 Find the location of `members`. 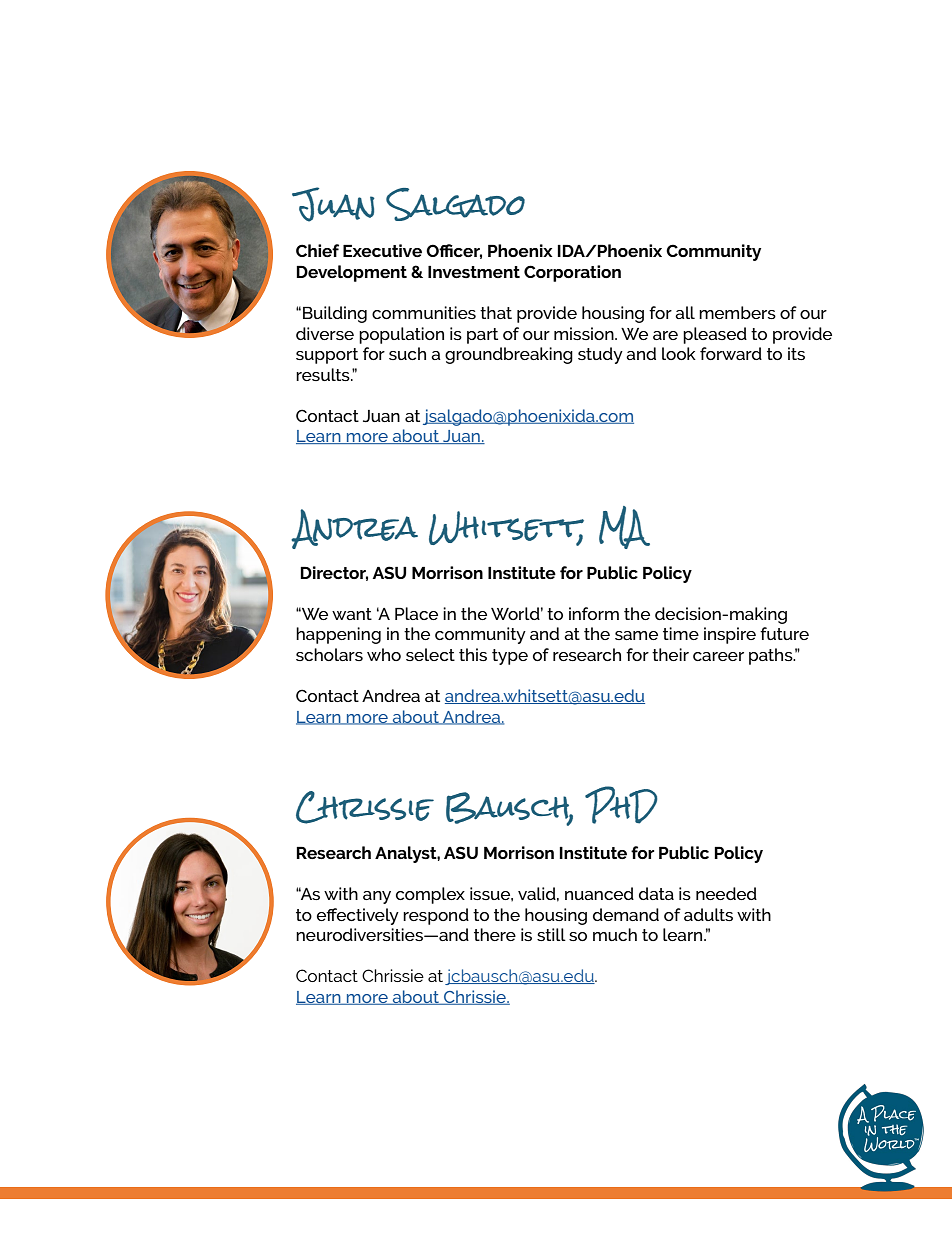

members is located at coordinates (737, 312).
